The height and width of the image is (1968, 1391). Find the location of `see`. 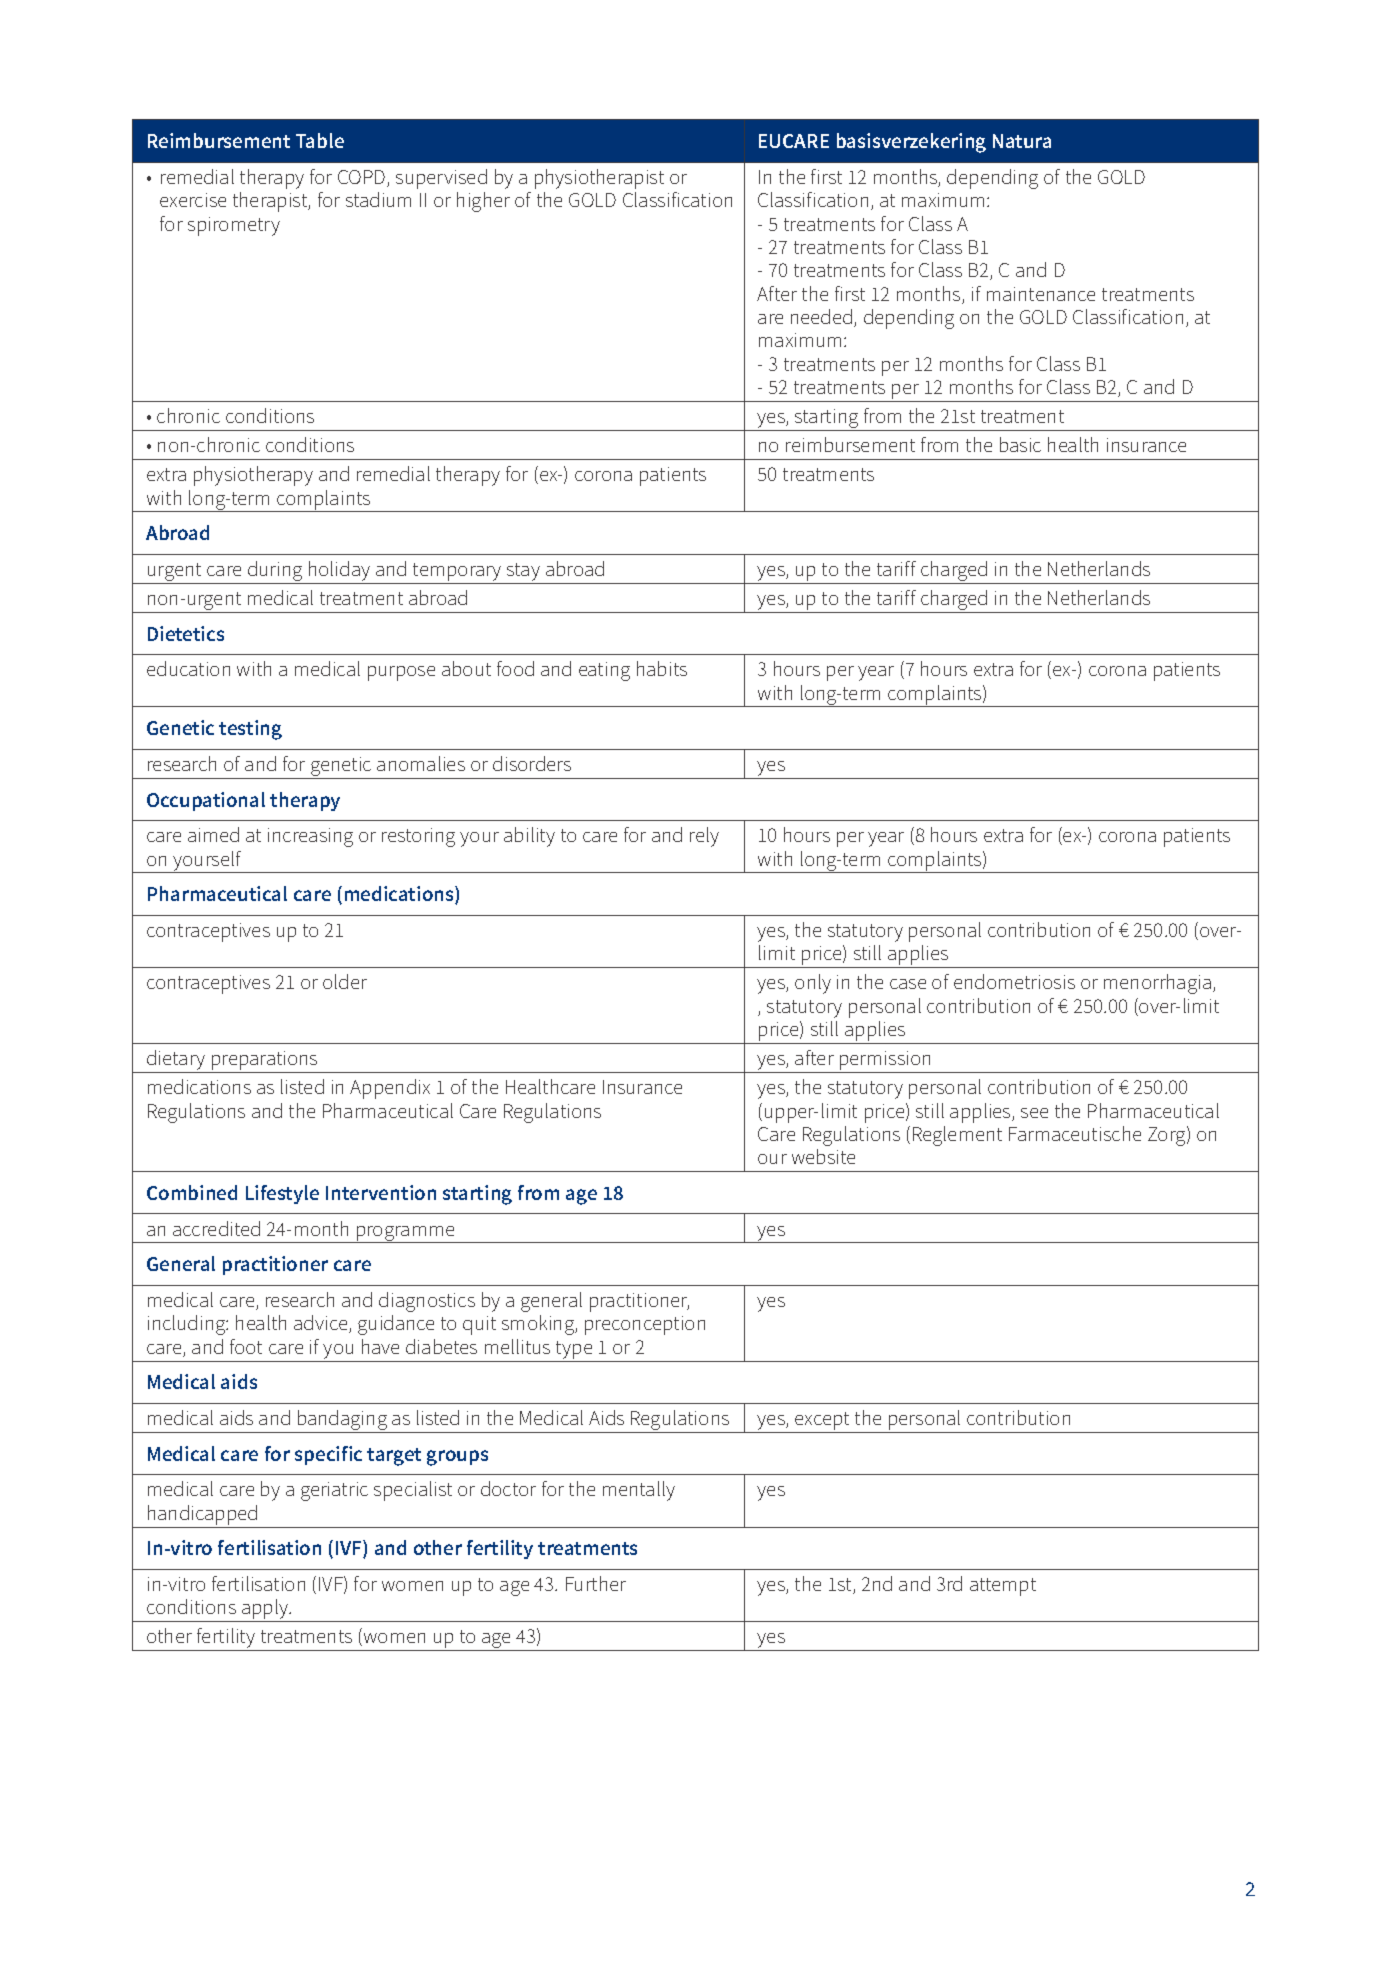

see is located at coordinates (1034, 1113).
